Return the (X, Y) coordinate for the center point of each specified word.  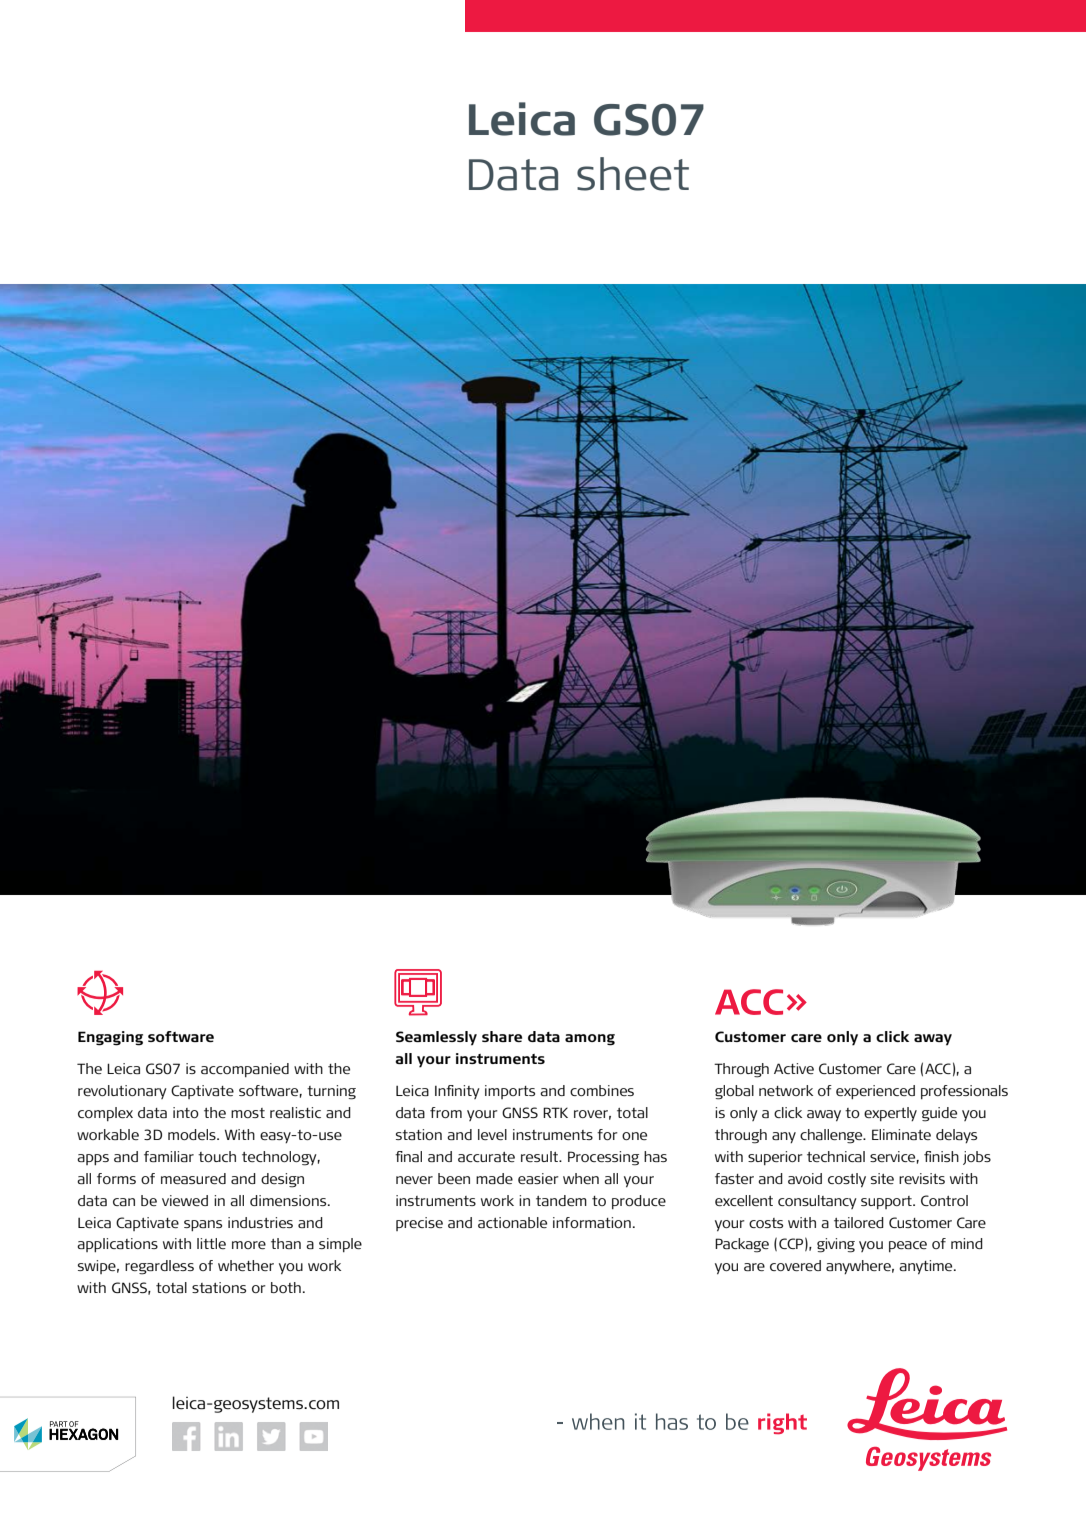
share (502, 1036)
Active (794, 1068)
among (590, 1040)
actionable (512, 1222)
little (211, 1243)
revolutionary (122, 1092)
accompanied (245, 1070)
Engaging (110, 1038)
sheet (633, 174)
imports (510, 1092)
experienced (875, 1092)
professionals (964, 1092)
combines (602, 1090)
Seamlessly (436, 1038)
